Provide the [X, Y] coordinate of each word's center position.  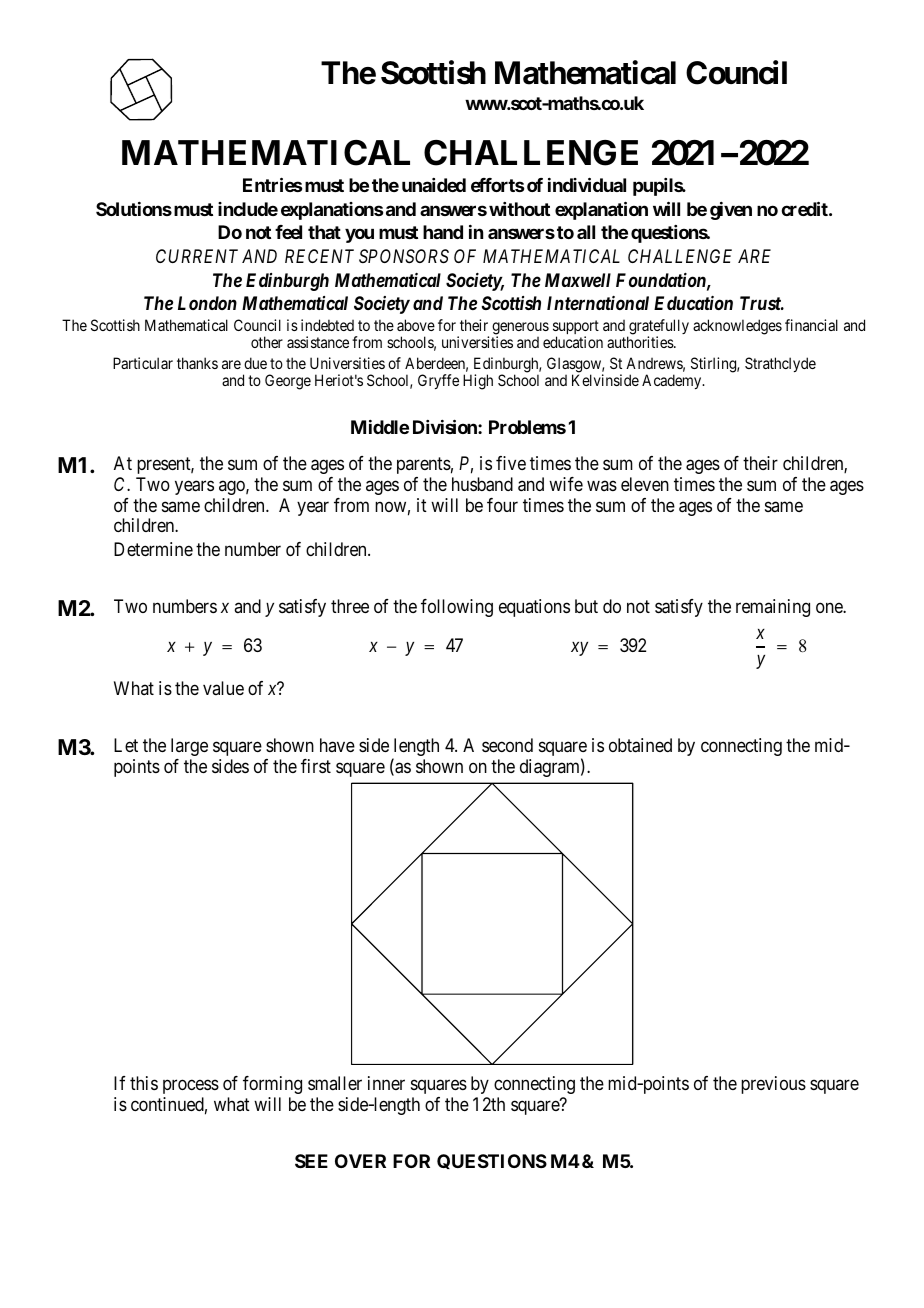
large [189, 747]
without [519, 209]
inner [386, 1083]
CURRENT [197, 256]
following [457, 608]
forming [272, 1085]
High [478, 382]
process [191, 1087]
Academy [673, 381]
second [507, 745]
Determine [153, 549]
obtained [640, 745]
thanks [197, 363]
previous [773, 1085]
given [731, 211]
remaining [773, 608]
